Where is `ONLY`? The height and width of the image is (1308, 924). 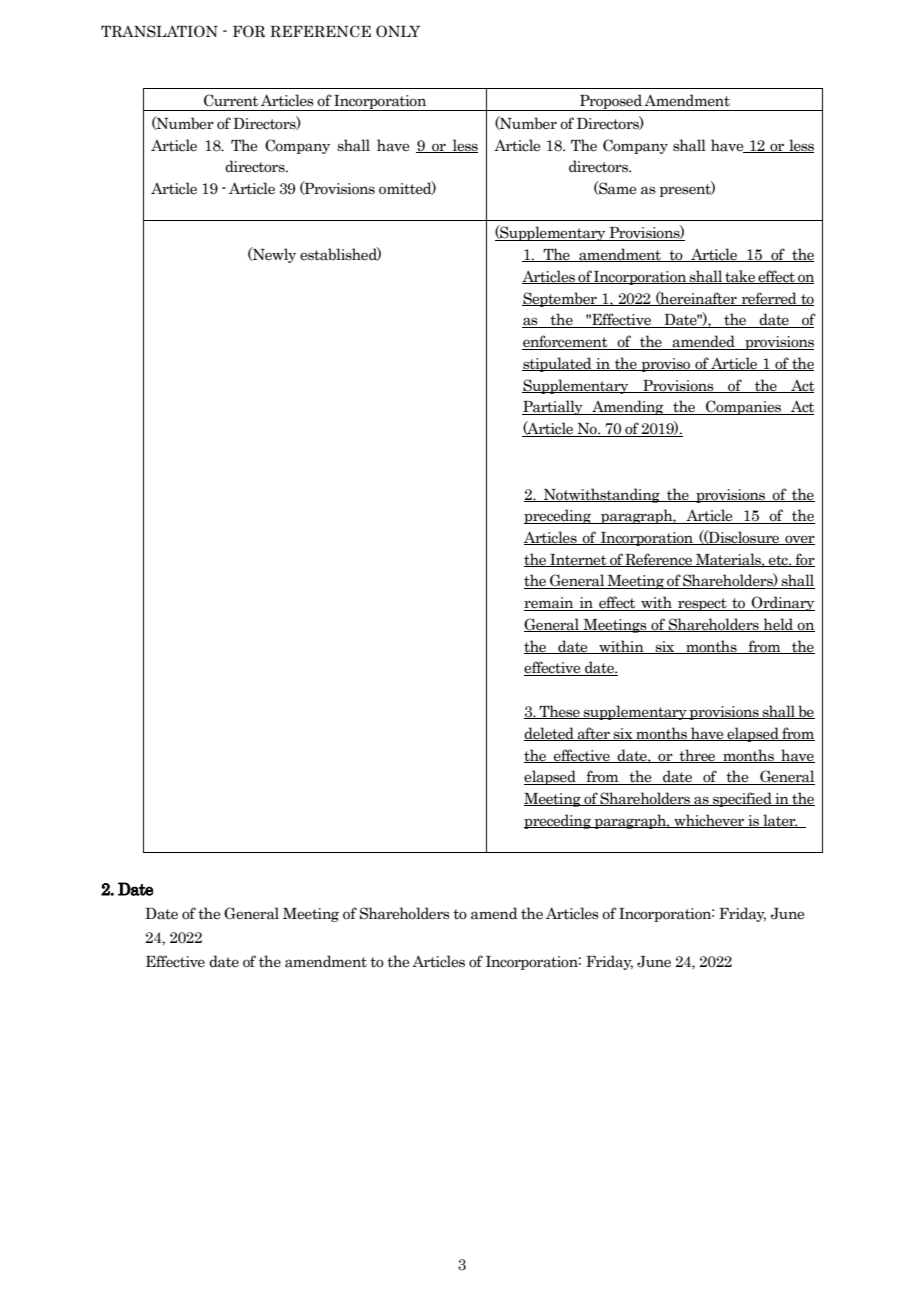 ONLY is located at coordinates (398, 31).
